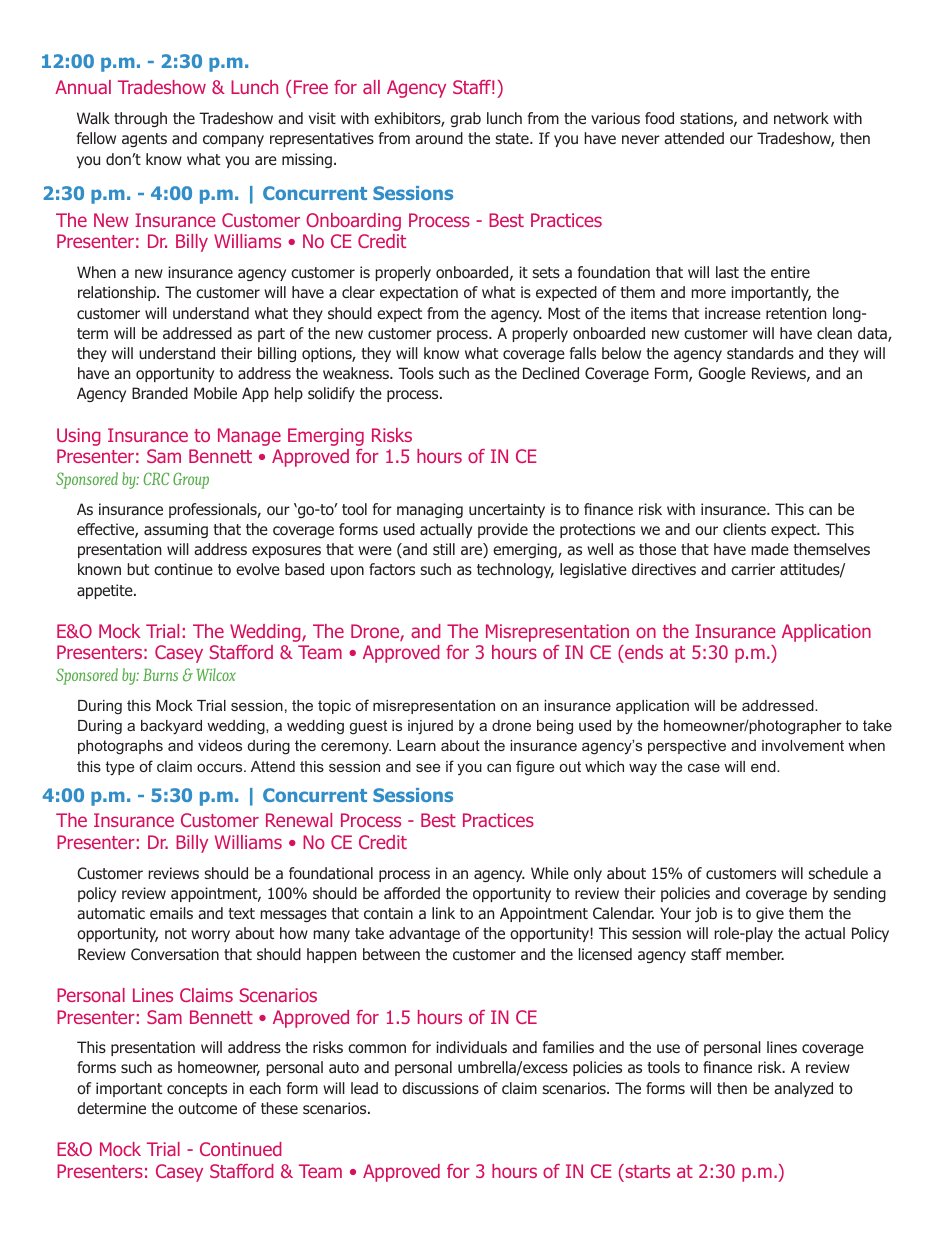 This page has height=1233, width=952. I want to click on through, so click(140, 119).
